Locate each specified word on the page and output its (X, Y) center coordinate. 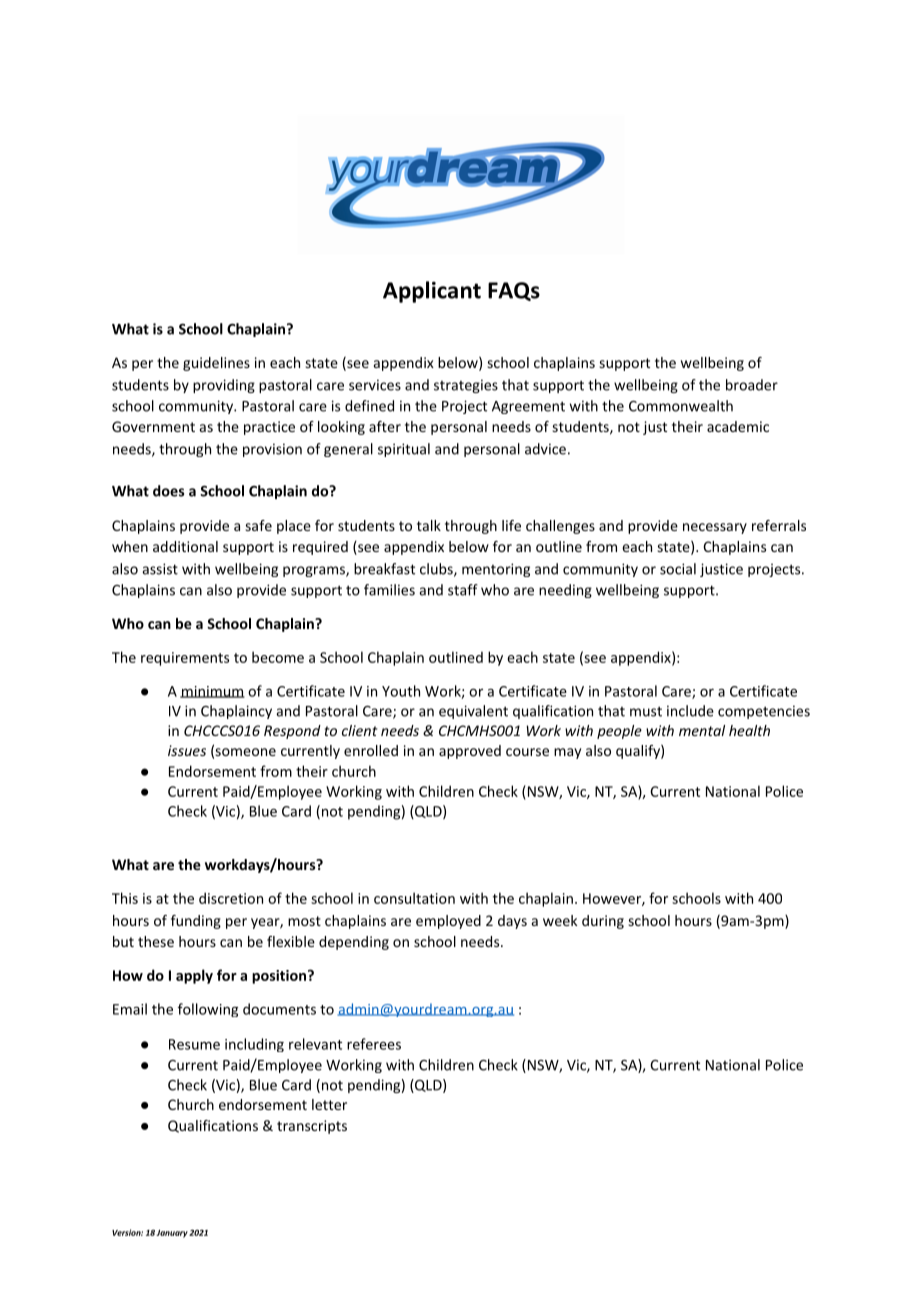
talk (429, 525)
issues (187, 750)
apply (194, 976)
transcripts (312, 1127)
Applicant (432, 292)
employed (448, 922)
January (172, 1234)
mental (702, 730)
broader (752, 385)
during (603, 922)
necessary (715, 528)
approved (470, 752)
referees (374, 1044)
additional (185, 546)
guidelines (216, 364)
